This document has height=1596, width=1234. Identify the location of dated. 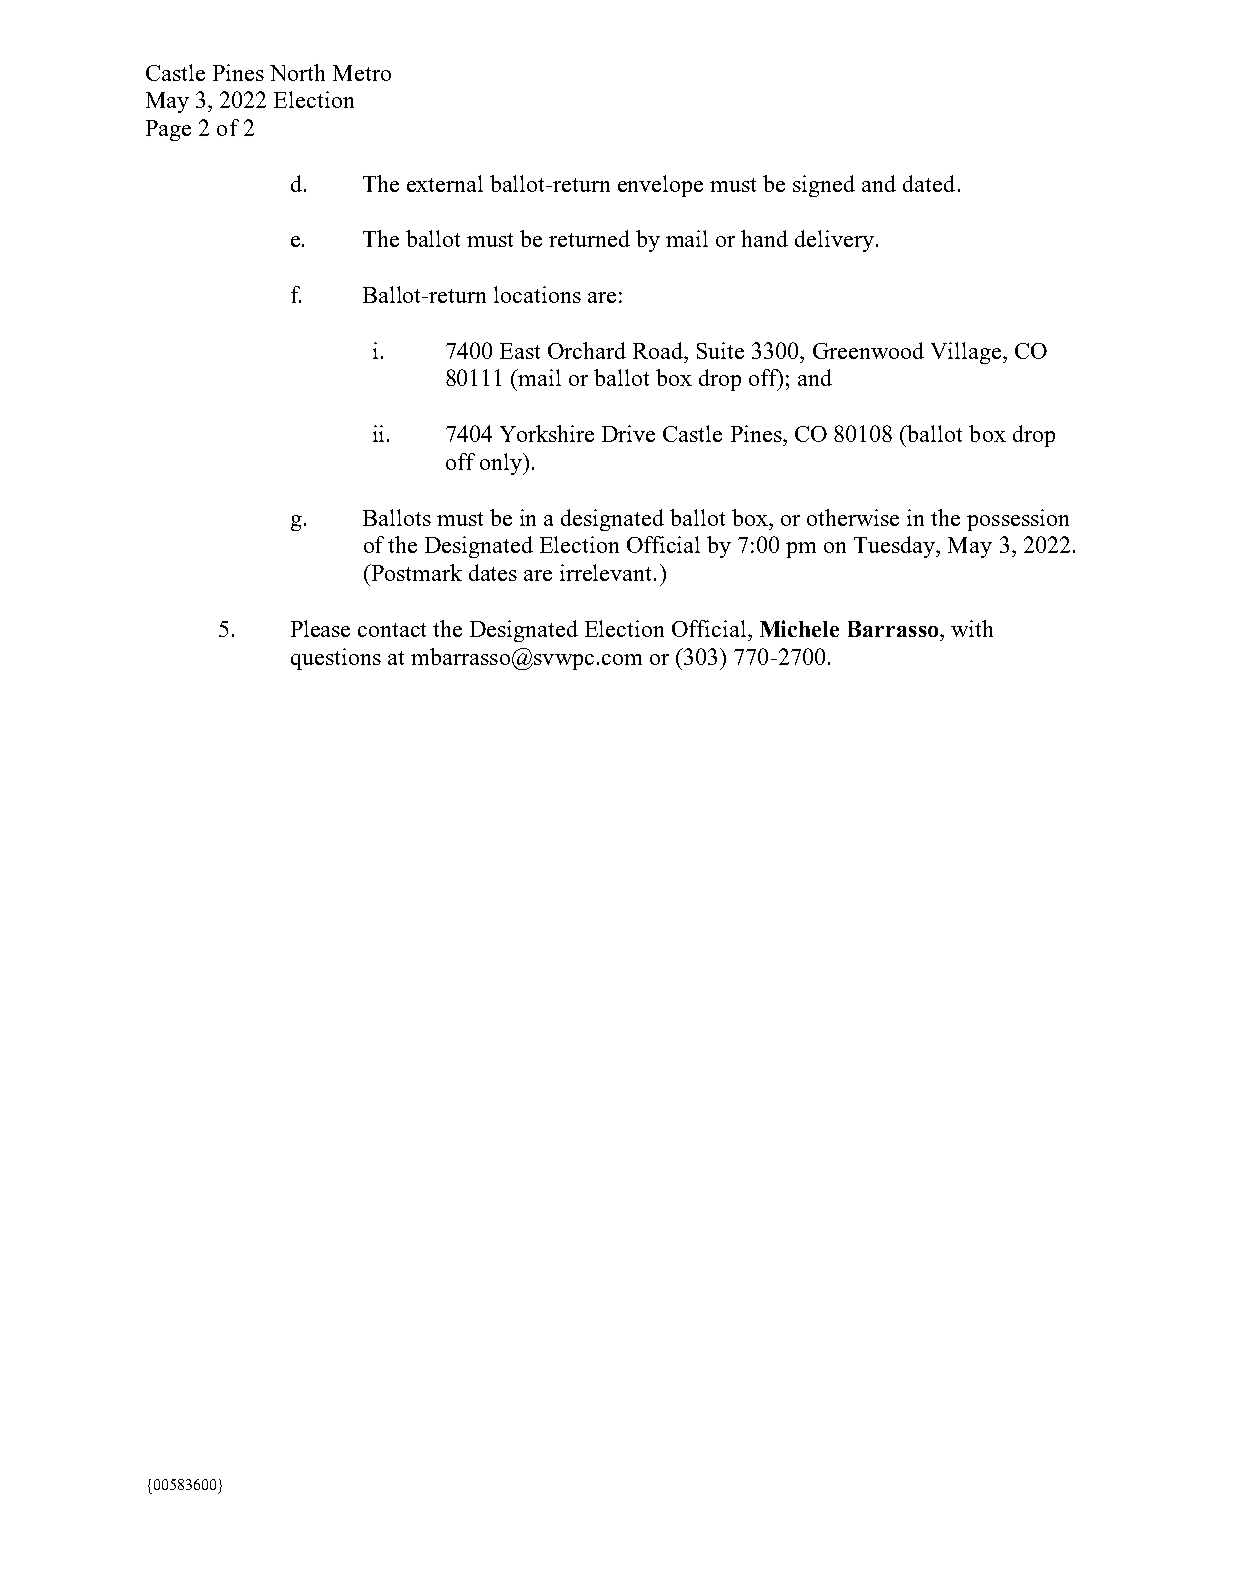
(929, 183).
